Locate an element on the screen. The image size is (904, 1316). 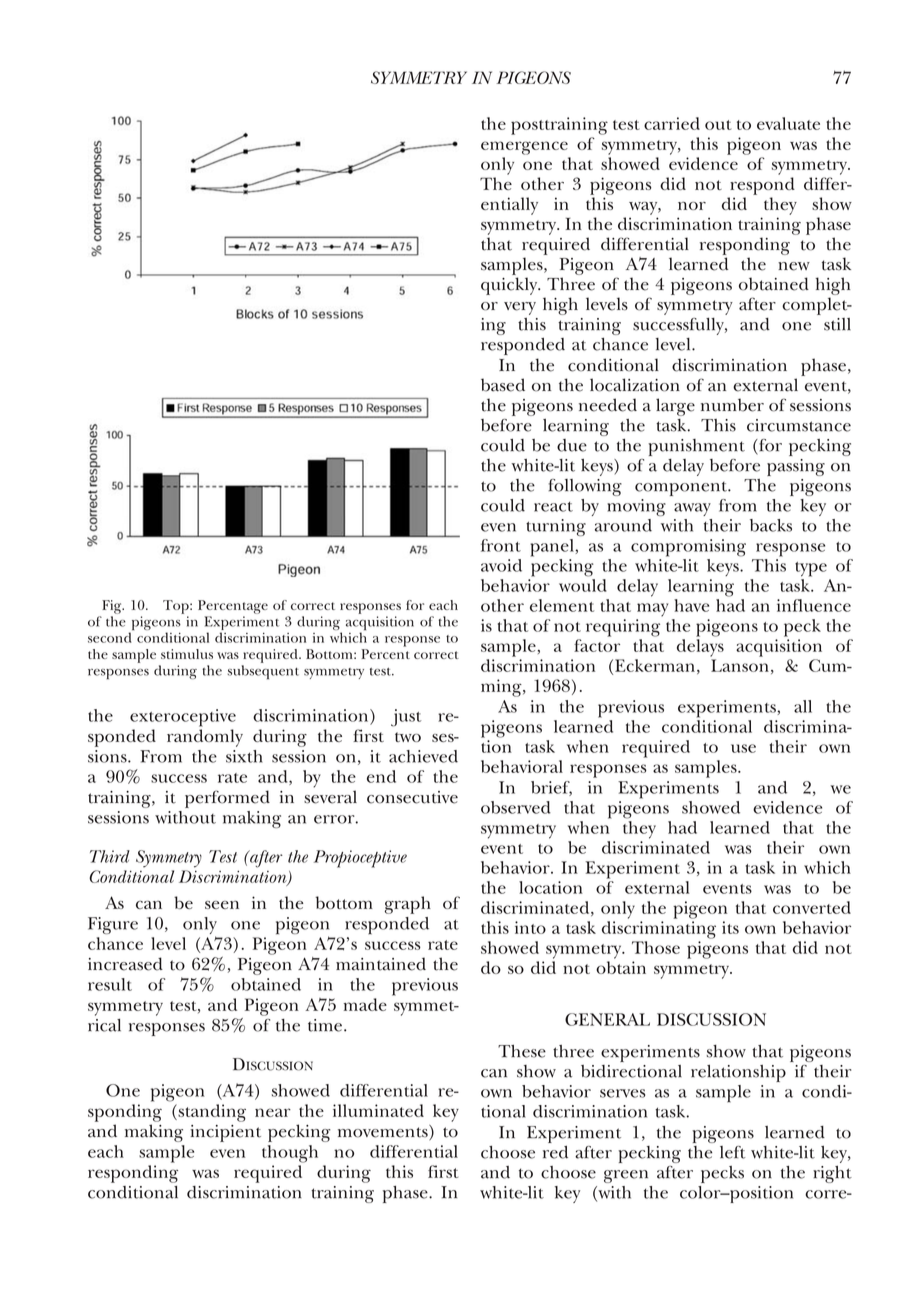
quickly is located at coordinates (510, 286).
